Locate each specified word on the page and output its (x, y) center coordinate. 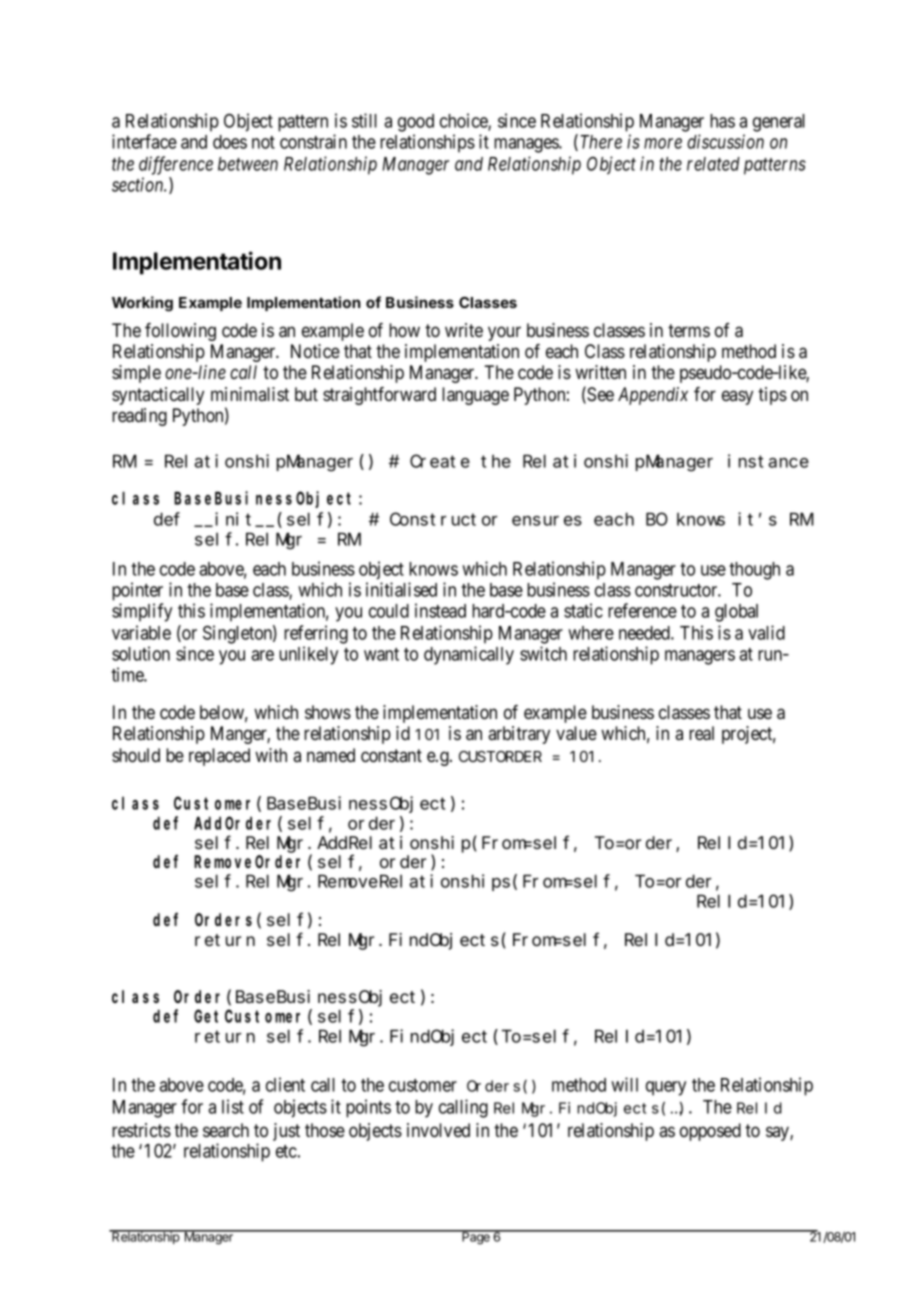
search (226, 1130)
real (701, 733)
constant (391, 756)
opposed (710, 1132)
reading (139, 417)
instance (768, 461)
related (713, 164)
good (416, 123)
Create (440, 461)
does (230, 142)
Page (476, 1237)
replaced (219, 757)
